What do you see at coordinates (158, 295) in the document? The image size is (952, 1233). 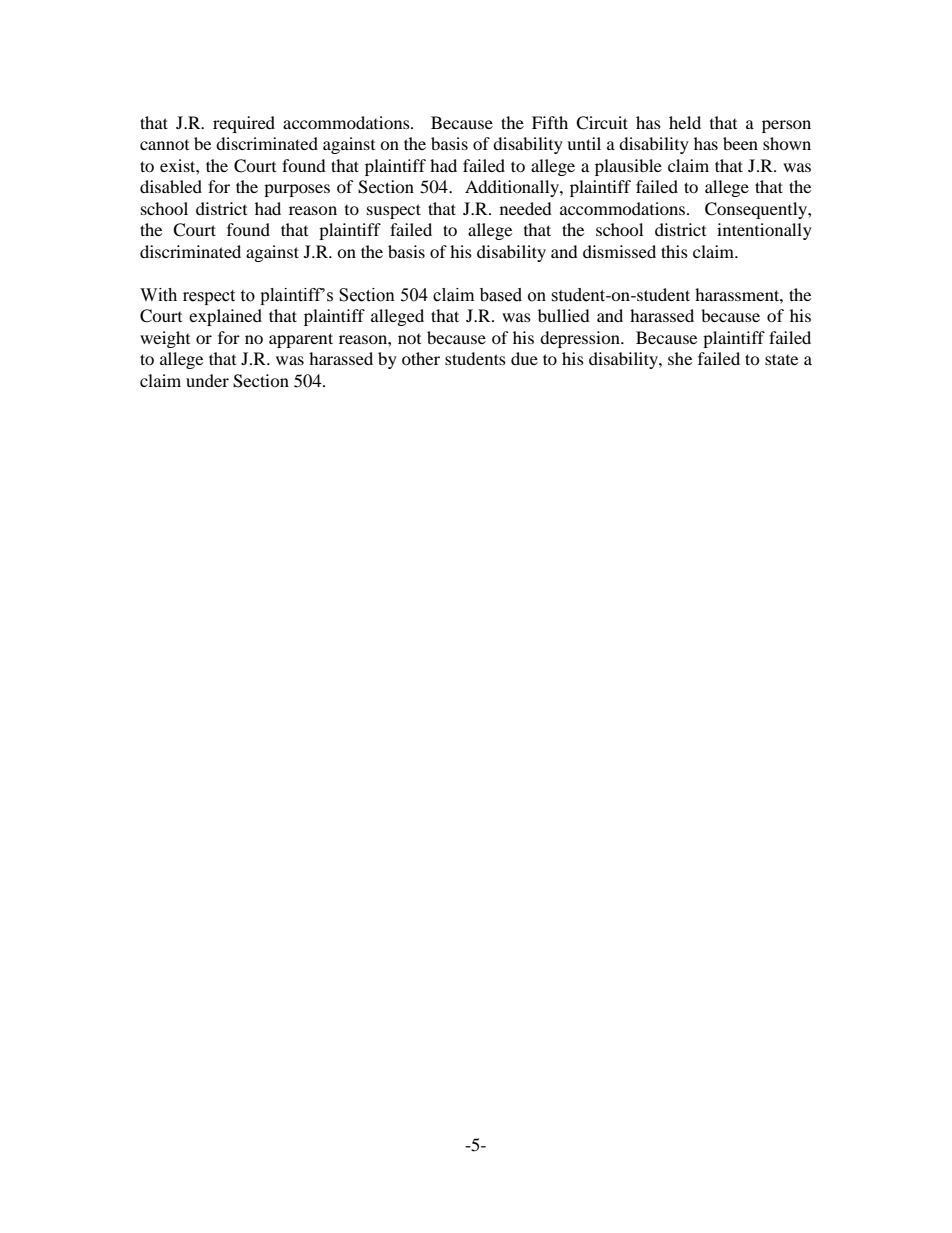 I see `With` at bounding box center [158, 295].
